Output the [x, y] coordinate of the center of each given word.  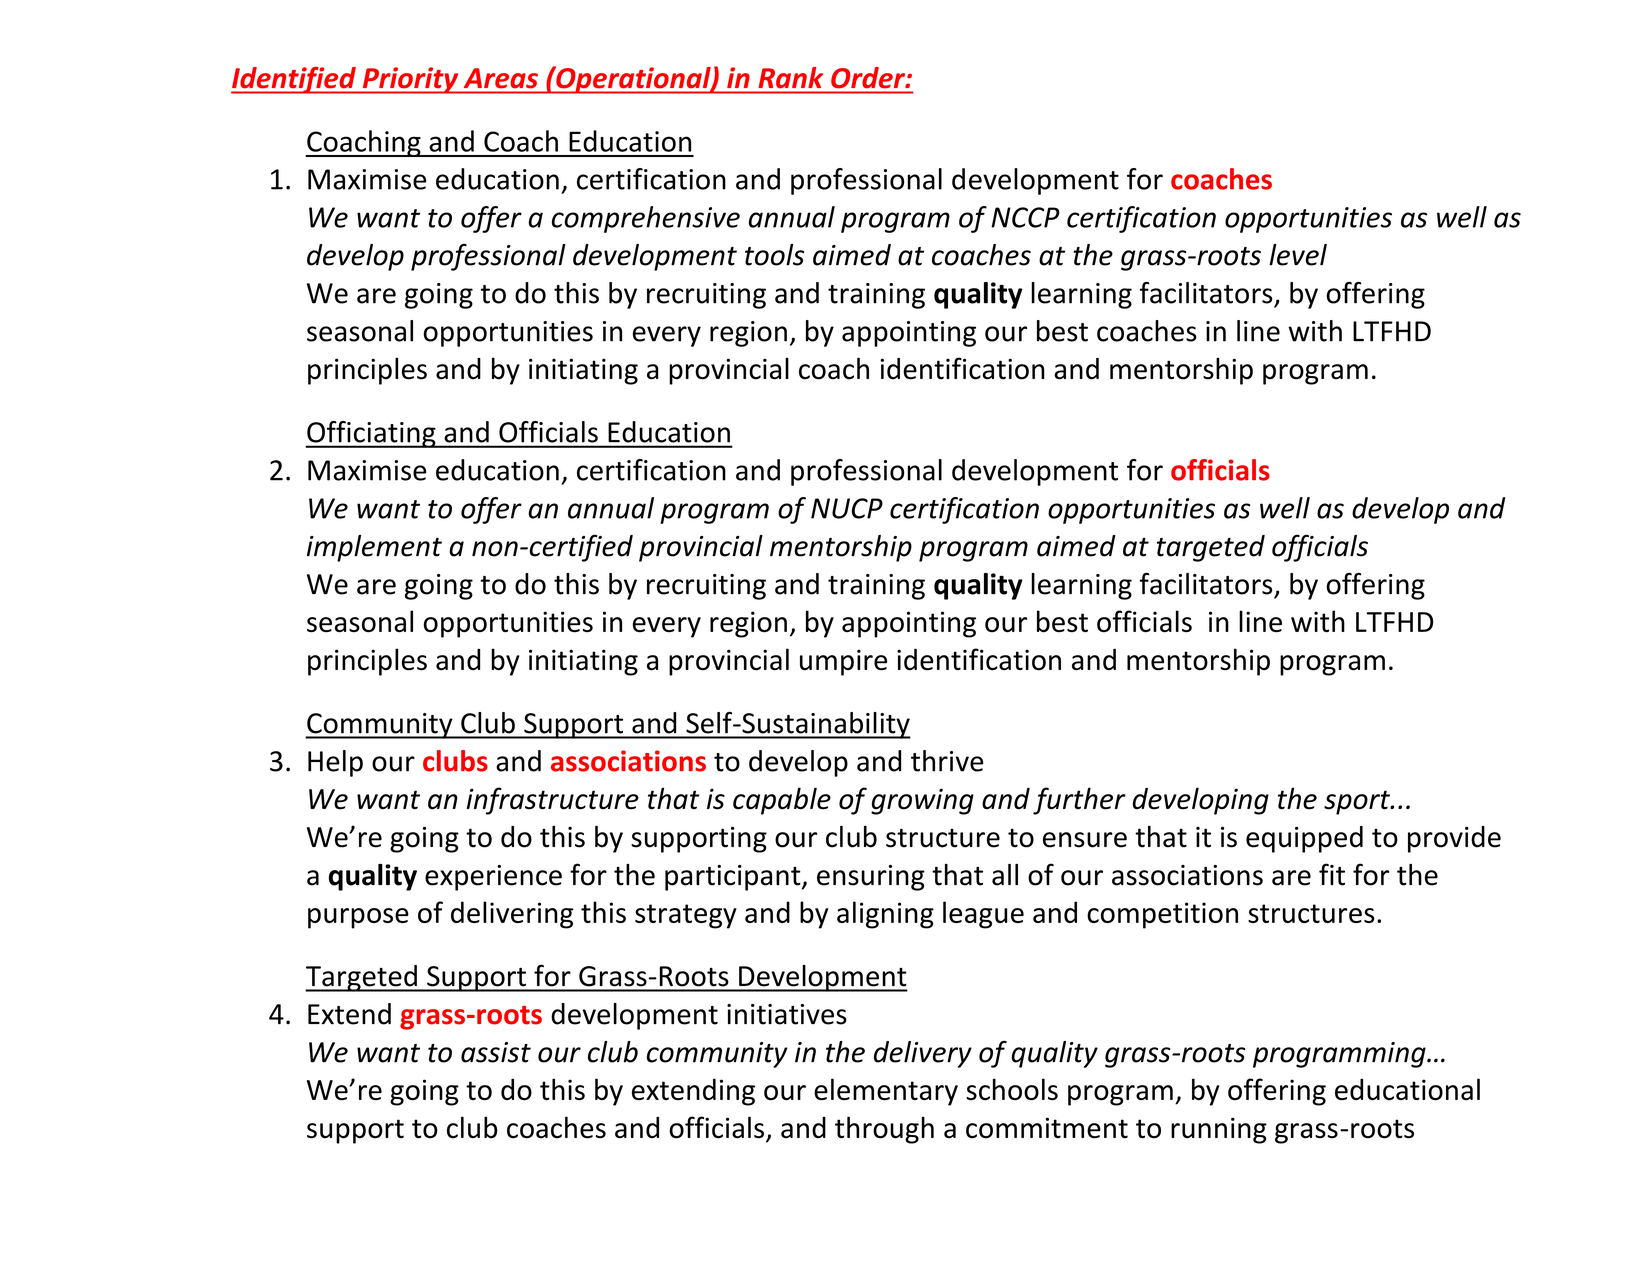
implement [374, 548]
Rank [791, 77]
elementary [886, 1092]
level [1298, 255]
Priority [410, 80]
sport [1358, 802]
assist [496, 1052]
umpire [843, 662]
